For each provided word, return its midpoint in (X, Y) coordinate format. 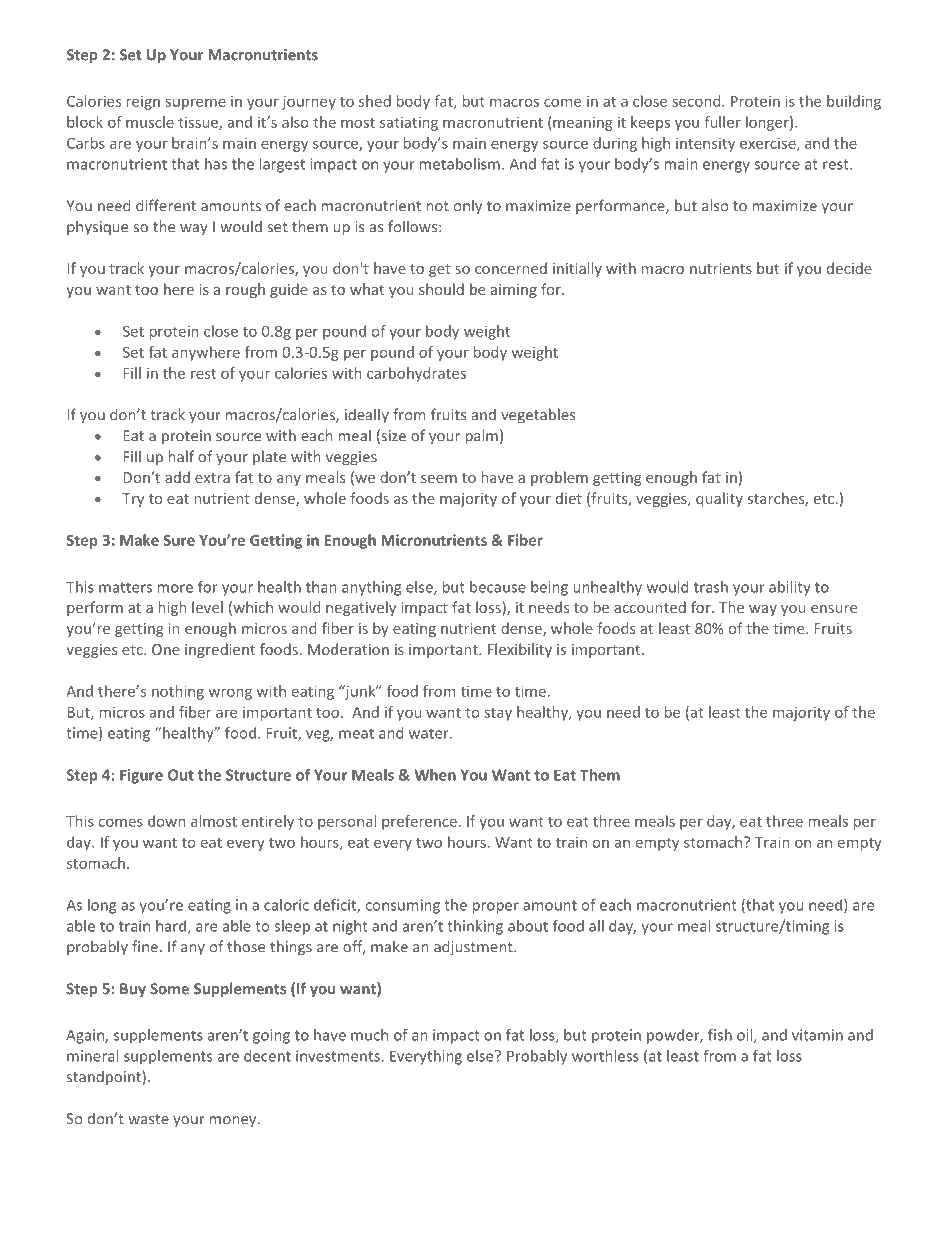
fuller (722, 122)
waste (148, 1119)
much (369, 1035)
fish (720, 1035)
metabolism (460, 164)
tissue (199, 123)
